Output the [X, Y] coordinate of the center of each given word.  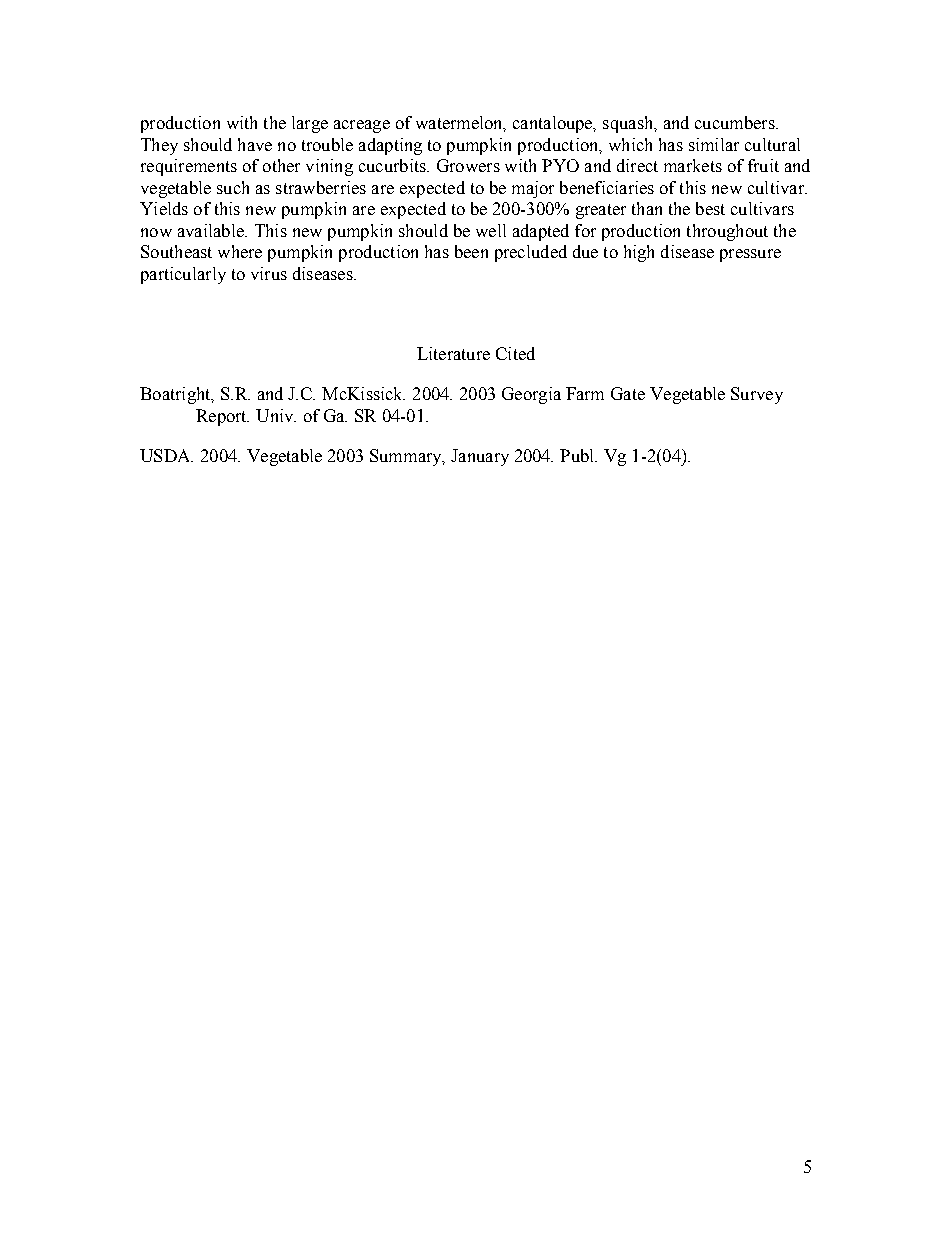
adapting [390, 146]
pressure [750, 255]
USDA [166, 455]
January [480, 457]
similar [714, 144]
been [471, 251]
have [255, 144]
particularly [183, 275]
